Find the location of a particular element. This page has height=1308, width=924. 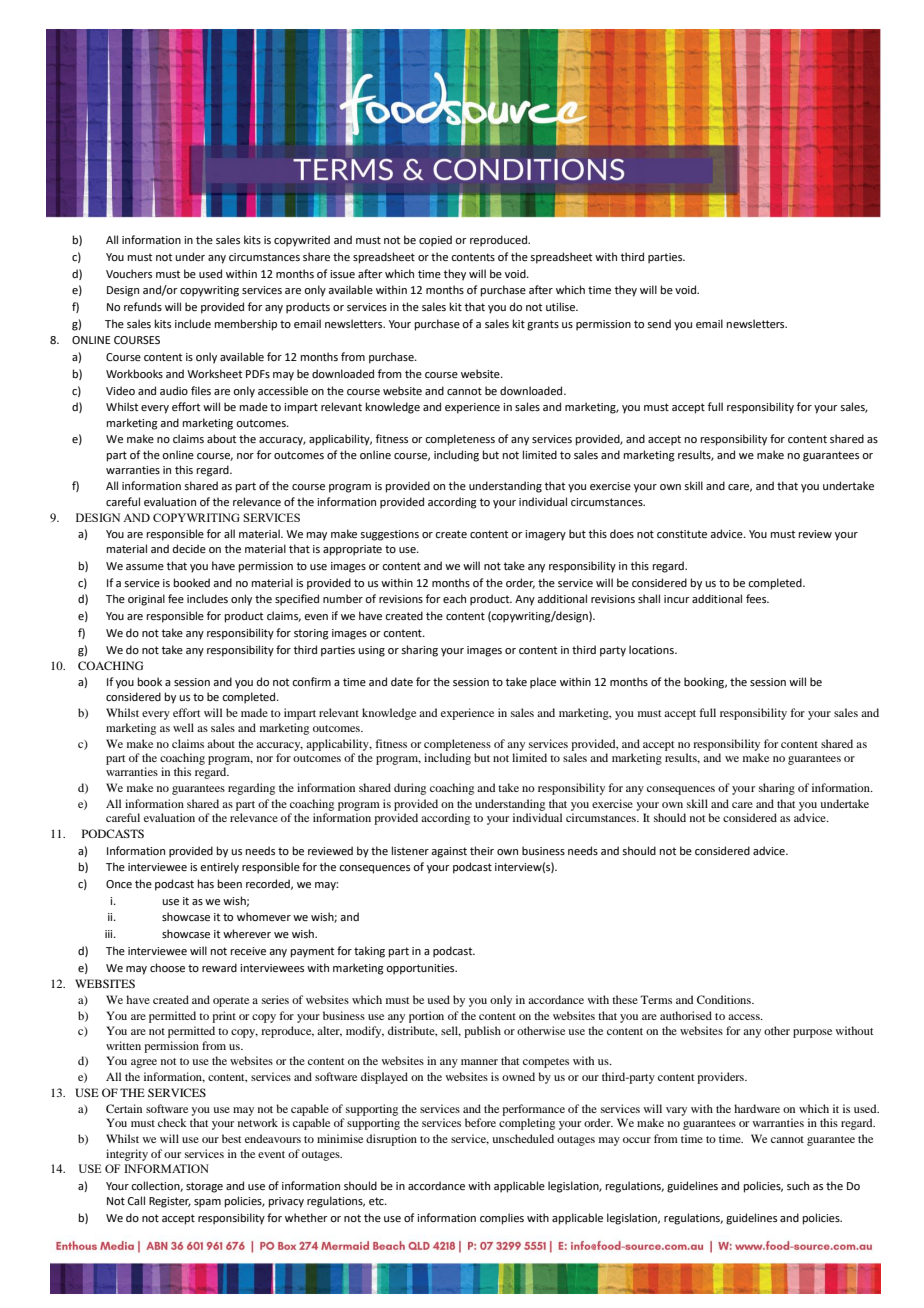

Conditions is located at coordinates (725, 999).
